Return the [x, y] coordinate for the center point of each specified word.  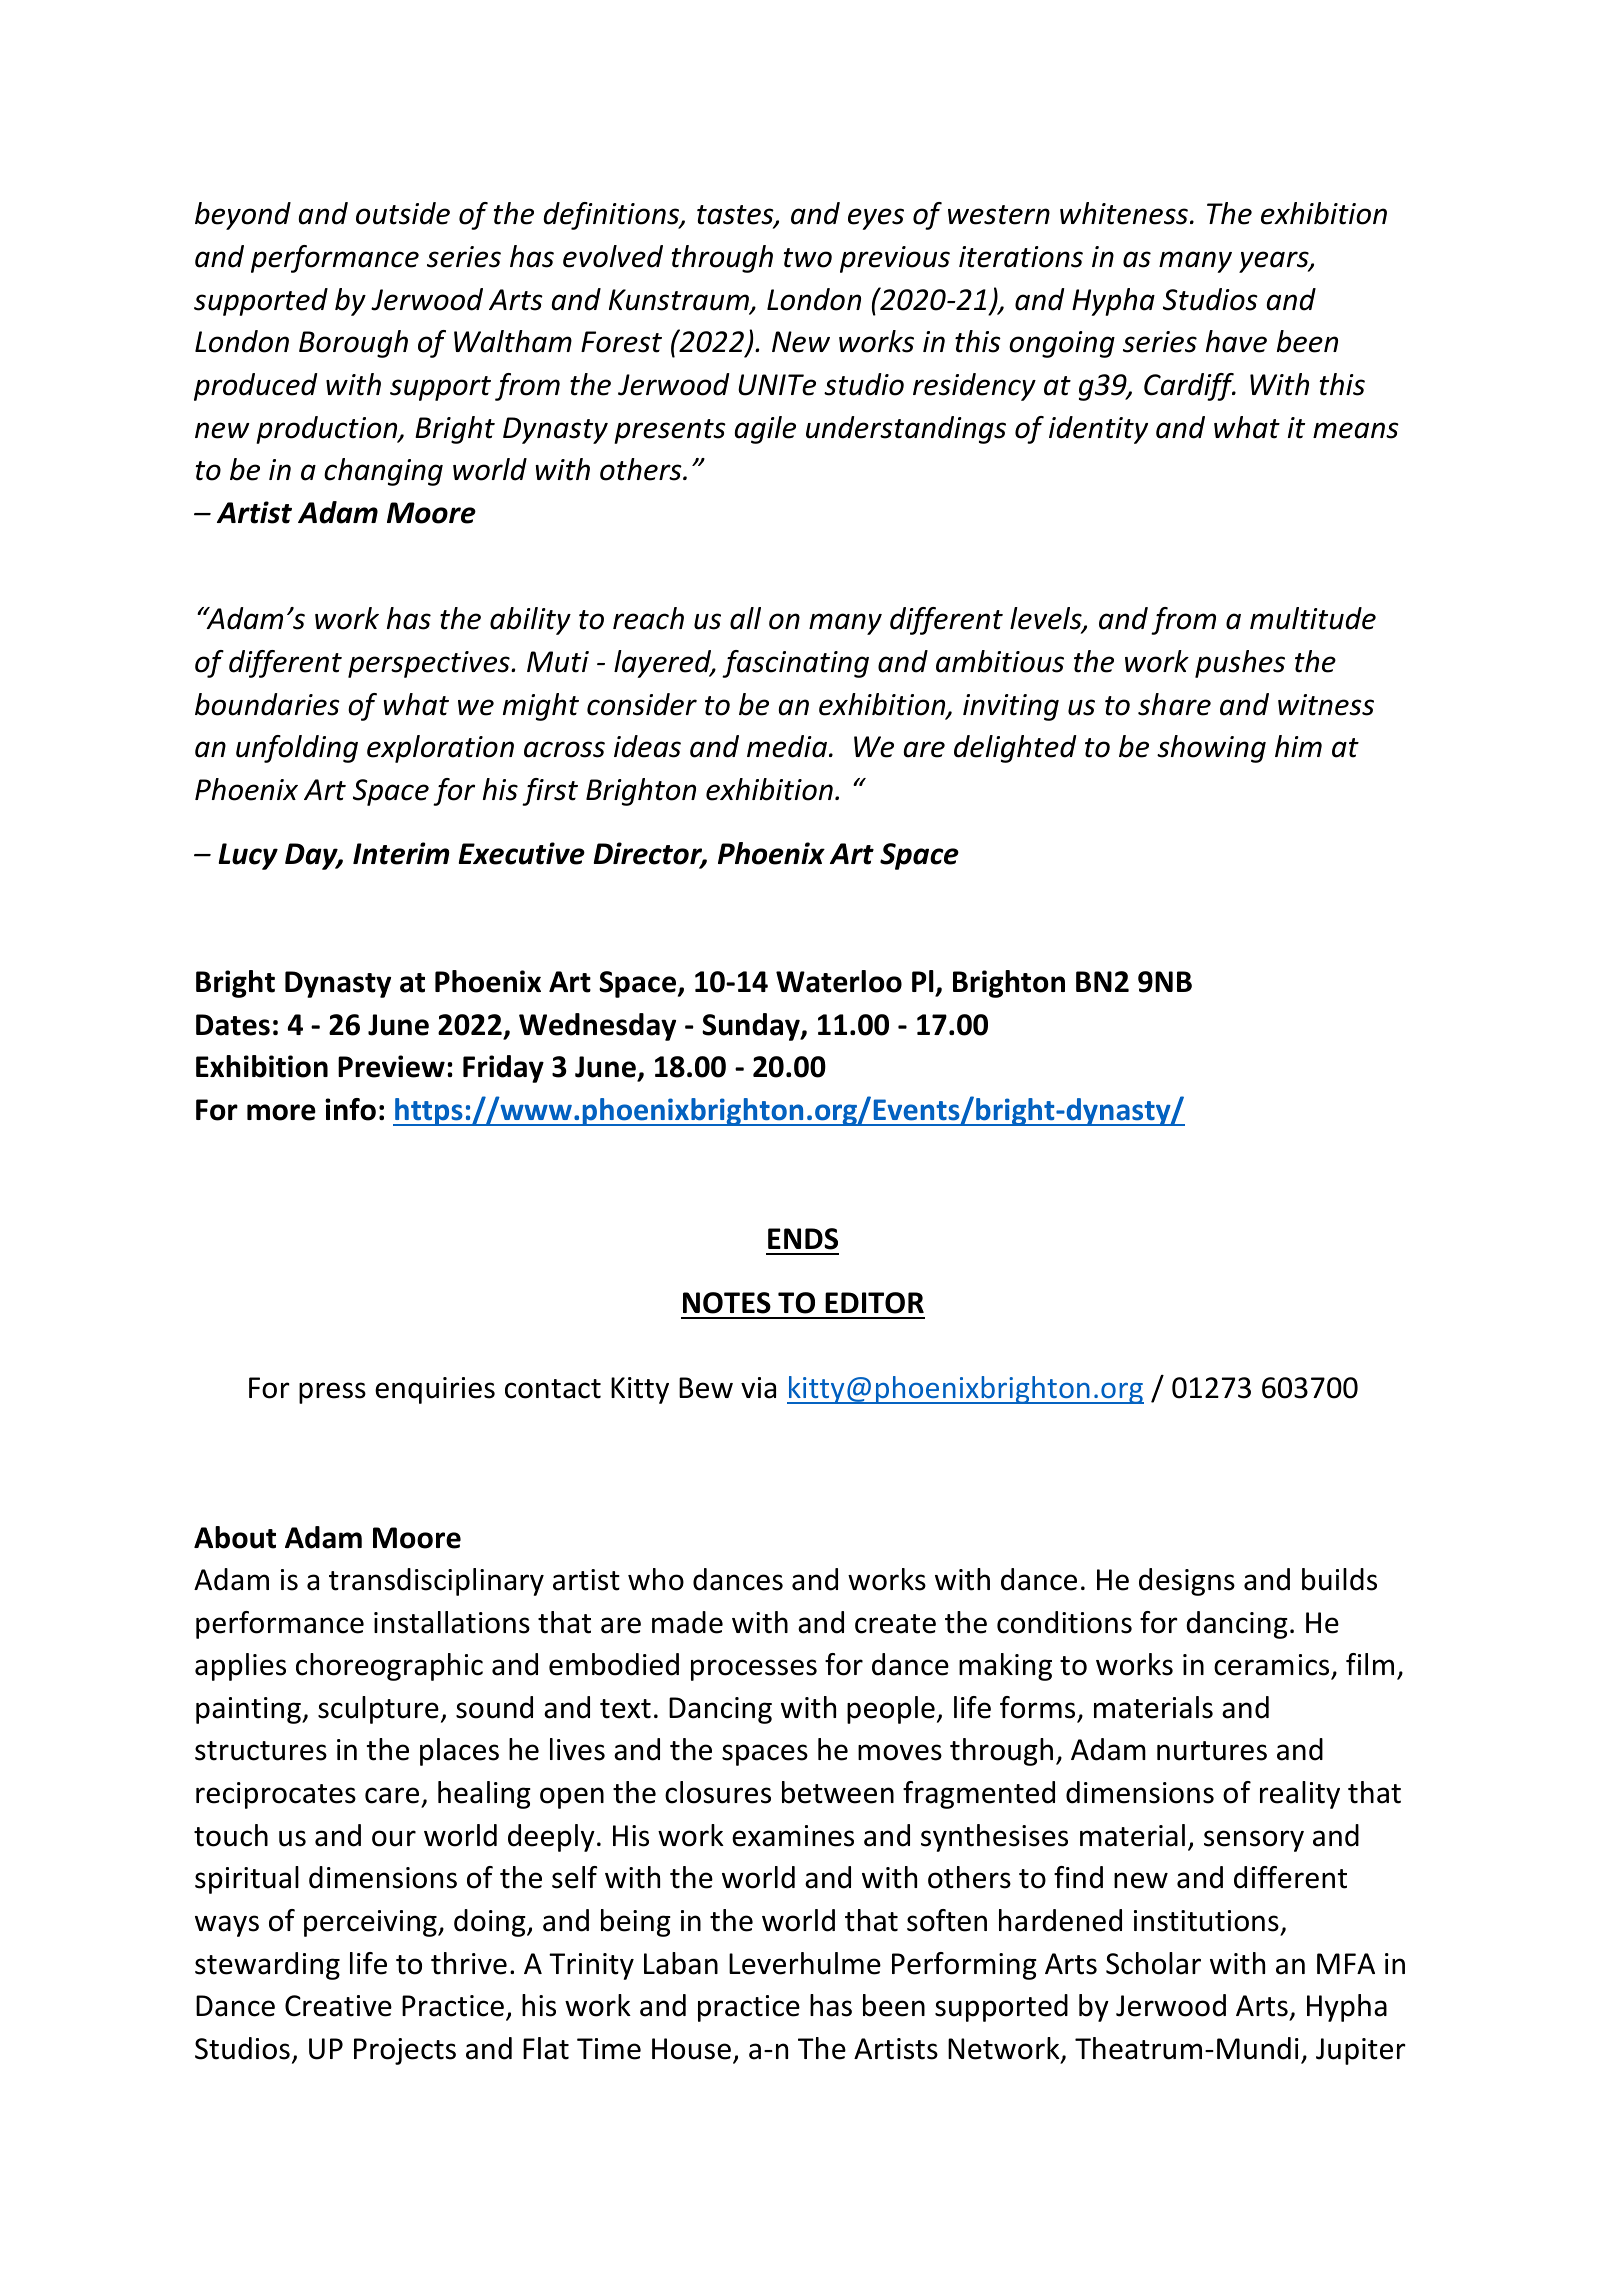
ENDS [803, 1239]
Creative [338, 2006]
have [1236, 341]
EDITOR [874, 1303]
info [350, 1109]
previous [895, 259]
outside [403, 213]
